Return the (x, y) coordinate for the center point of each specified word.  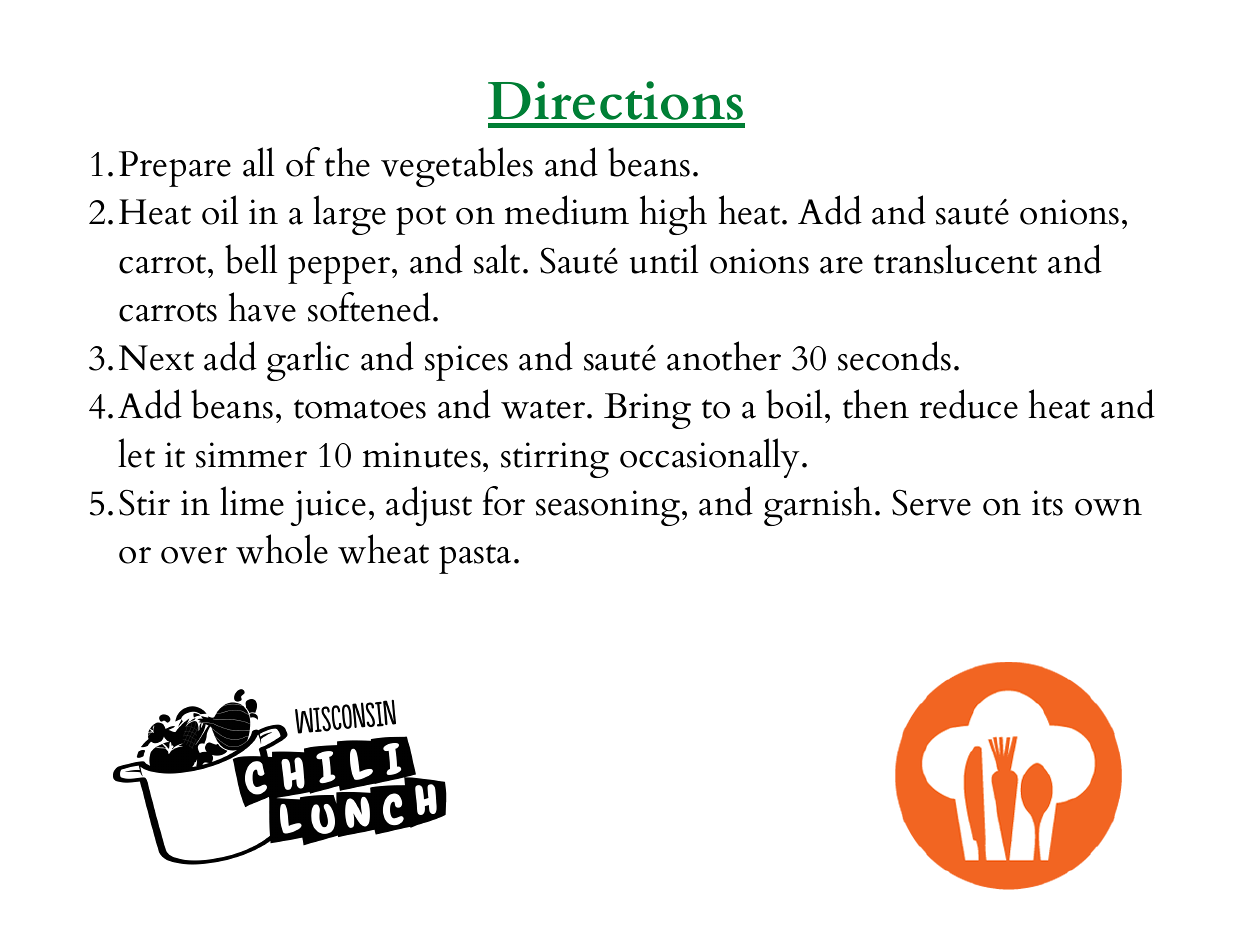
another (724, 356)
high (673, 215)
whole (282, 549)
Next (156, 358)
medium (567, 210)
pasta (475, 559)
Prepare (175, 169)
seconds (894, 356)
